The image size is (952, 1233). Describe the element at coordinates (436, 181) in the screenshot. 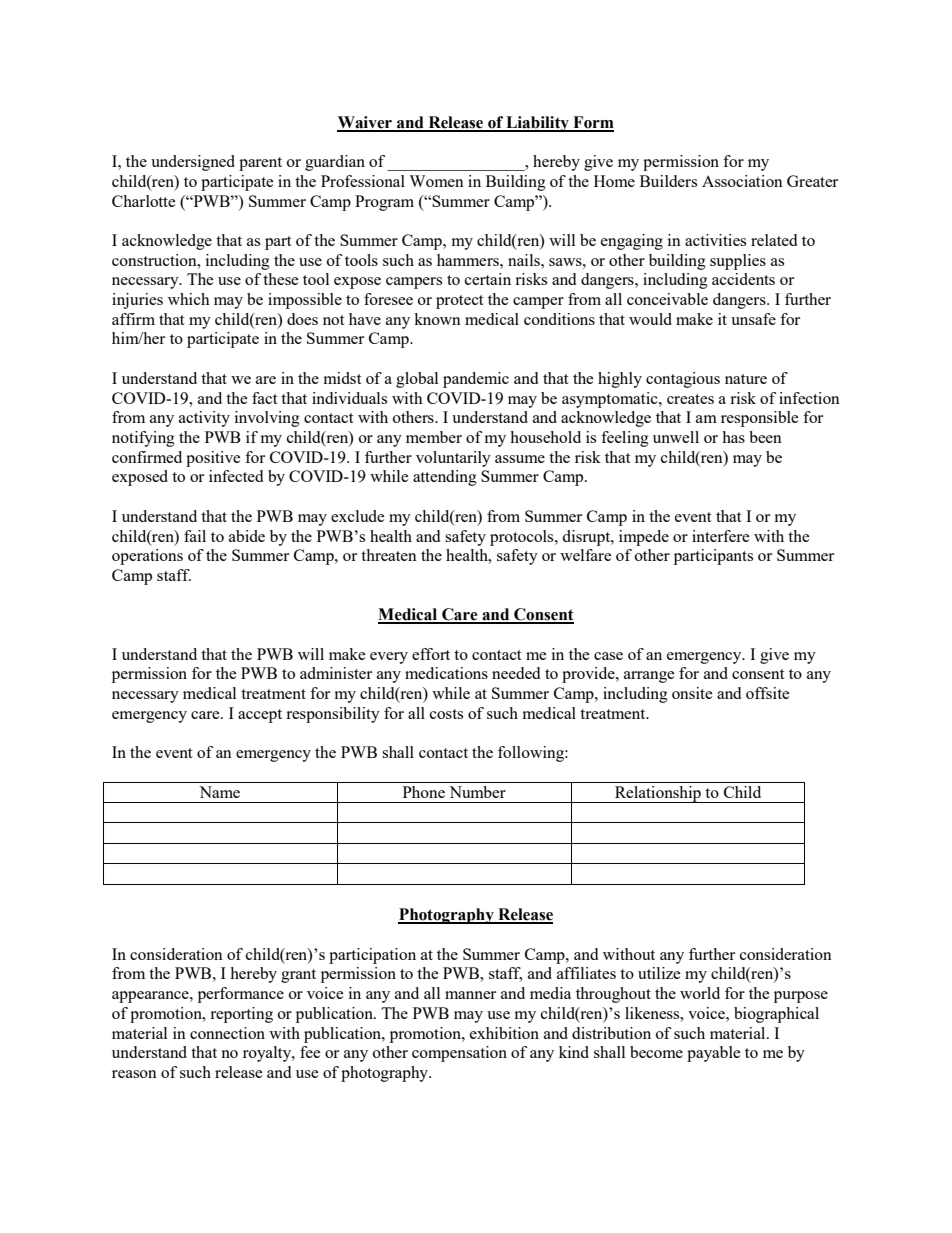

I see `Women` at that location.
